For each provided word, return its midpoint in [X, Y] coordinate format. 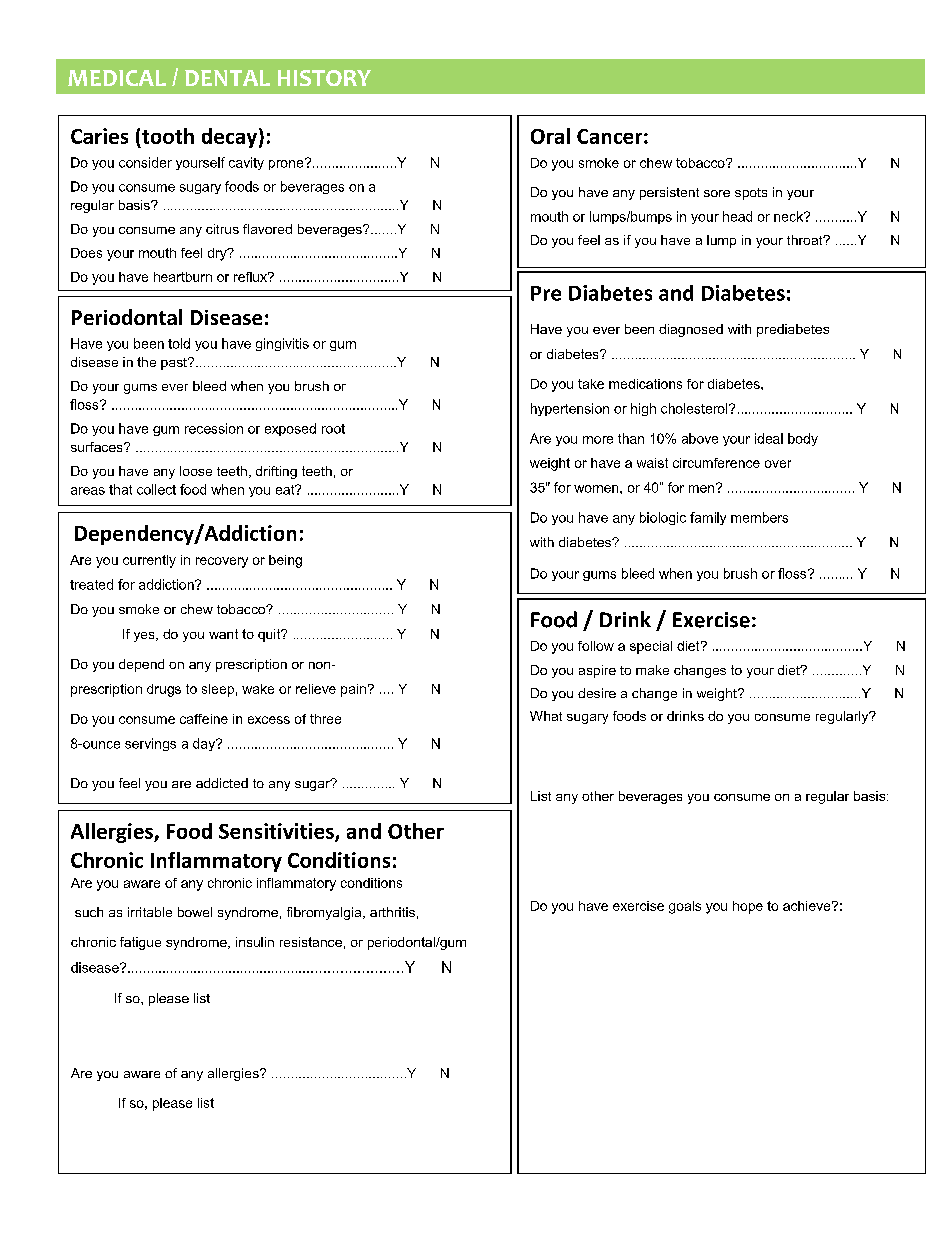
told [179, 343]
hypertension [570, 409]
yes [145, 637]
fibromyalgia [325, 913]
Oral [550, 136]
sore [717, 193]
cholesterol [695, 408]
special [651, 647]
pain [353, 690]
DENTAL [227, 78]
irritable [150, 912]
